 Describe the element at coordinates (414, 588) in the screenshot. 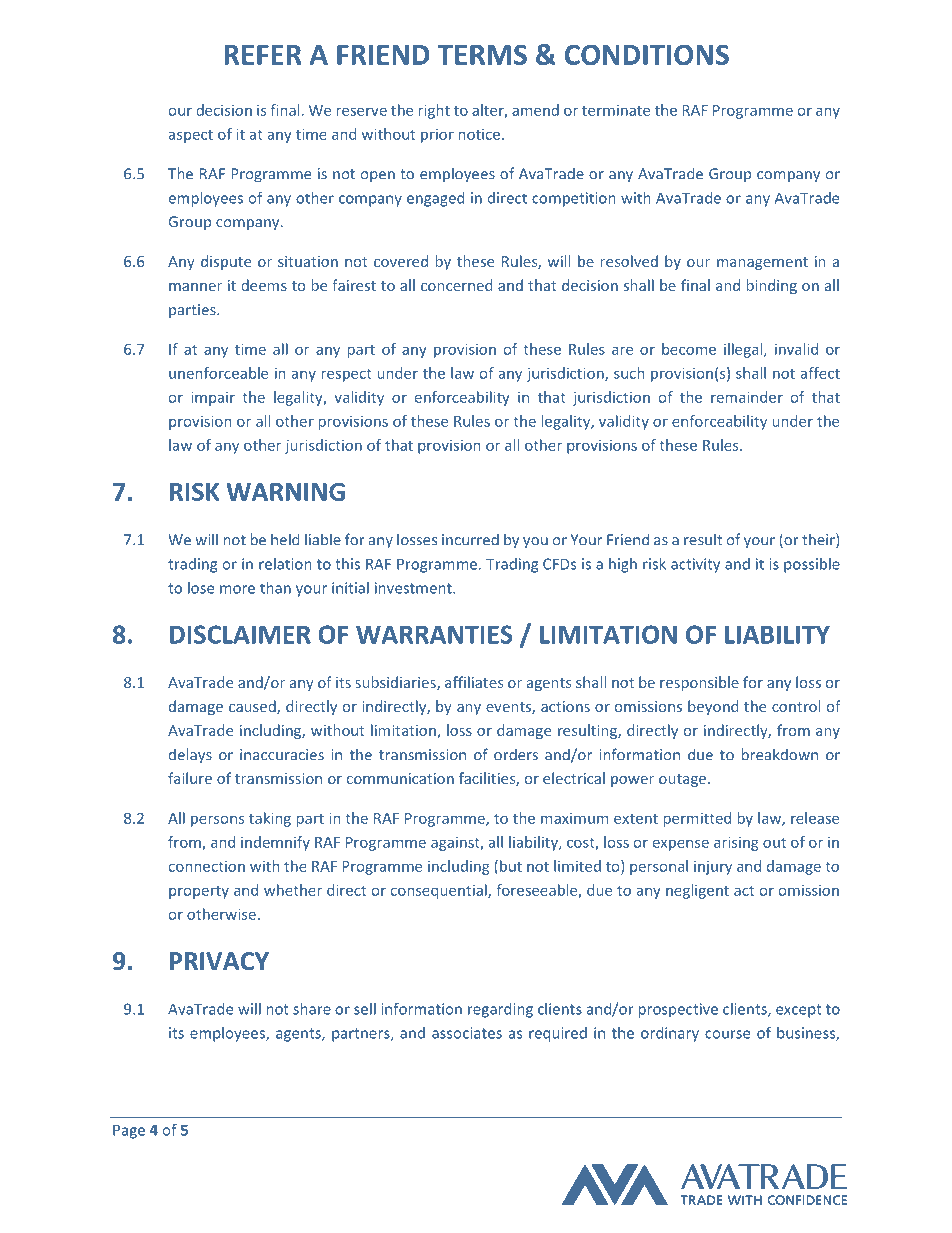

I see `investment` at that location.
